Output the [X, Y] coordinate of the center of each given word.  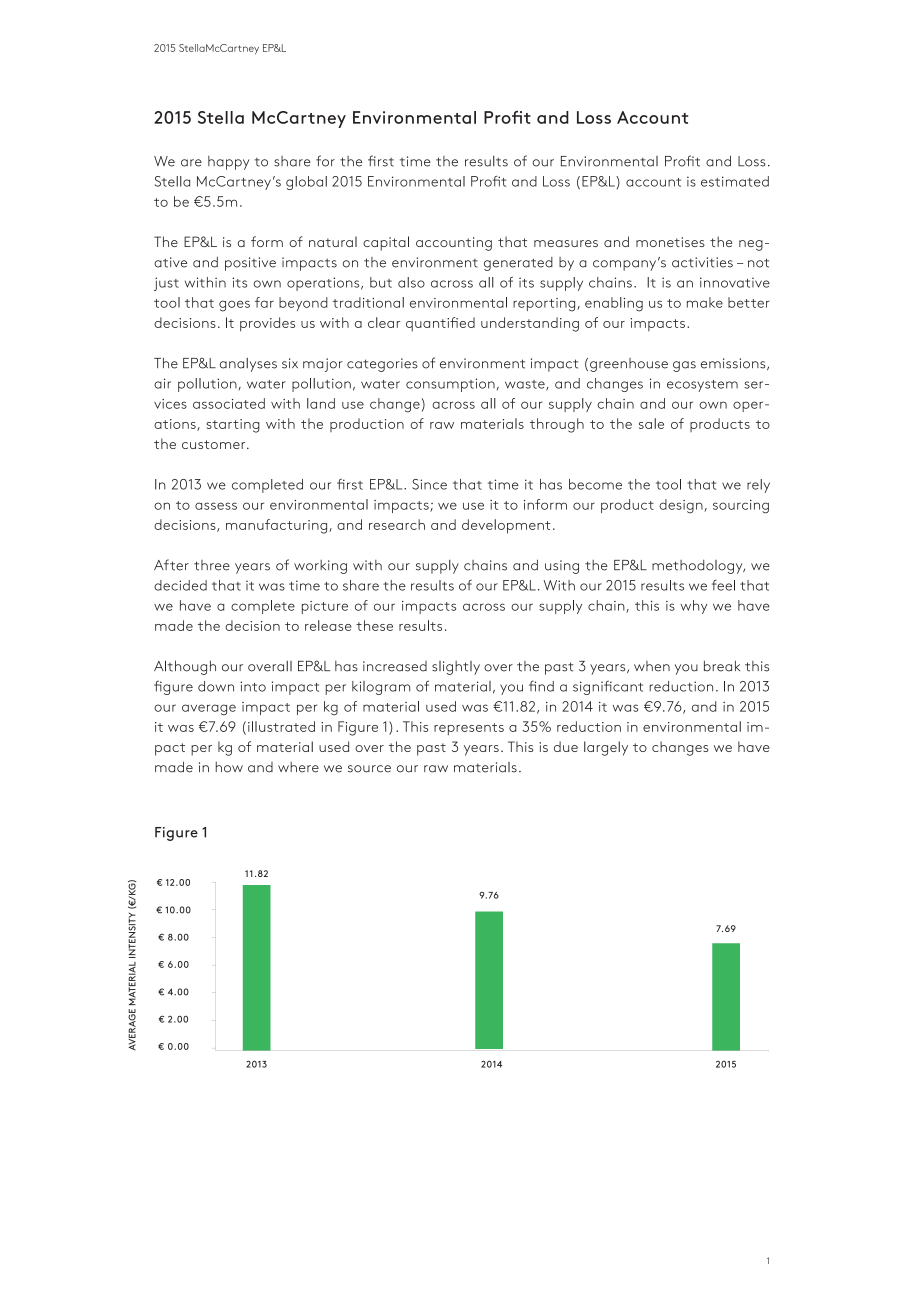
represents [469, 729]
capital [386, 243]
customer [215, 444]
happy [228, 163]
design [681, 506]
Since [429, 484]
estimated [735, 181]
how [229, 767]
